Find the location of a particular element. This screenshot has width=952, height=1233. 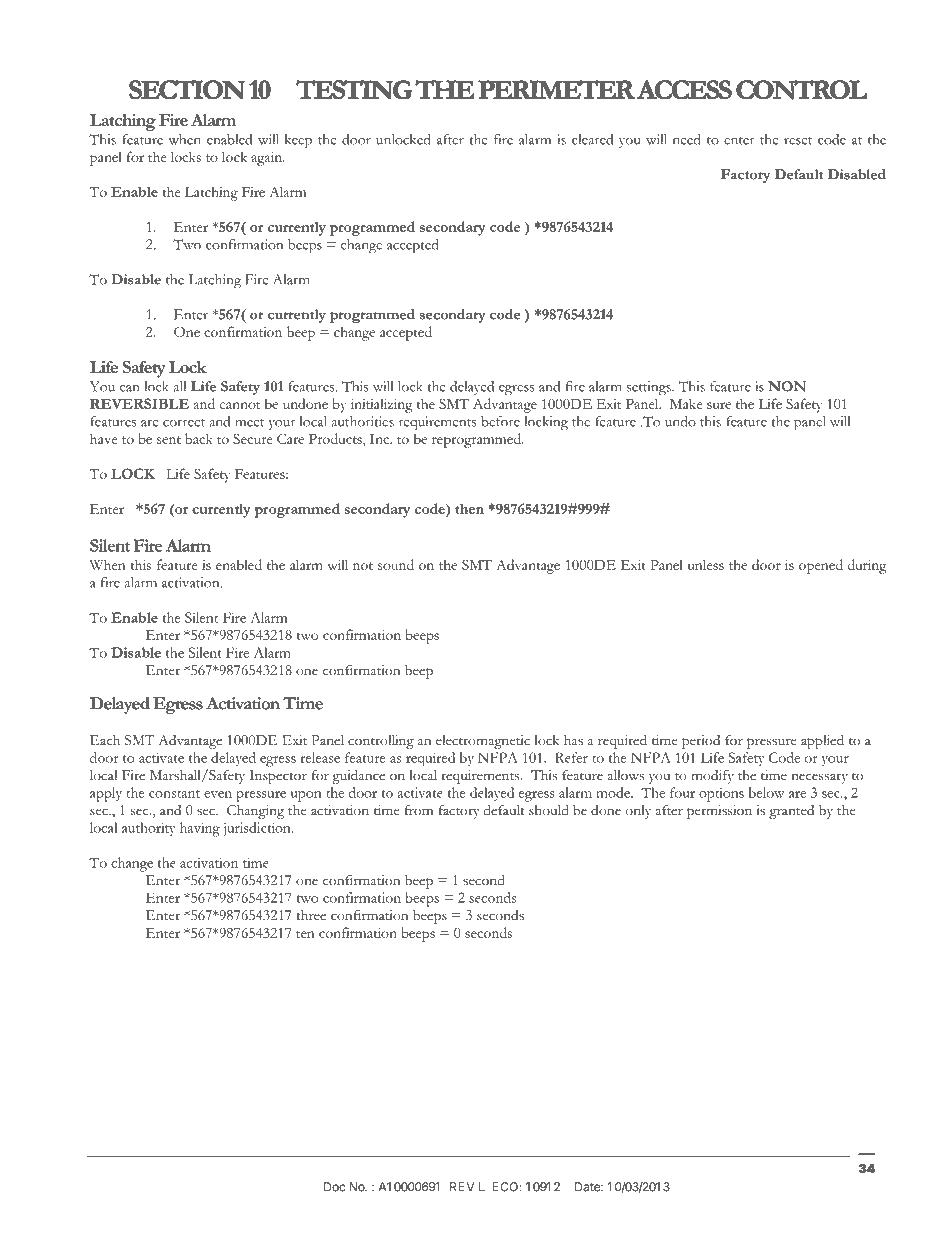

Each is located at coordinates (105, 740).
